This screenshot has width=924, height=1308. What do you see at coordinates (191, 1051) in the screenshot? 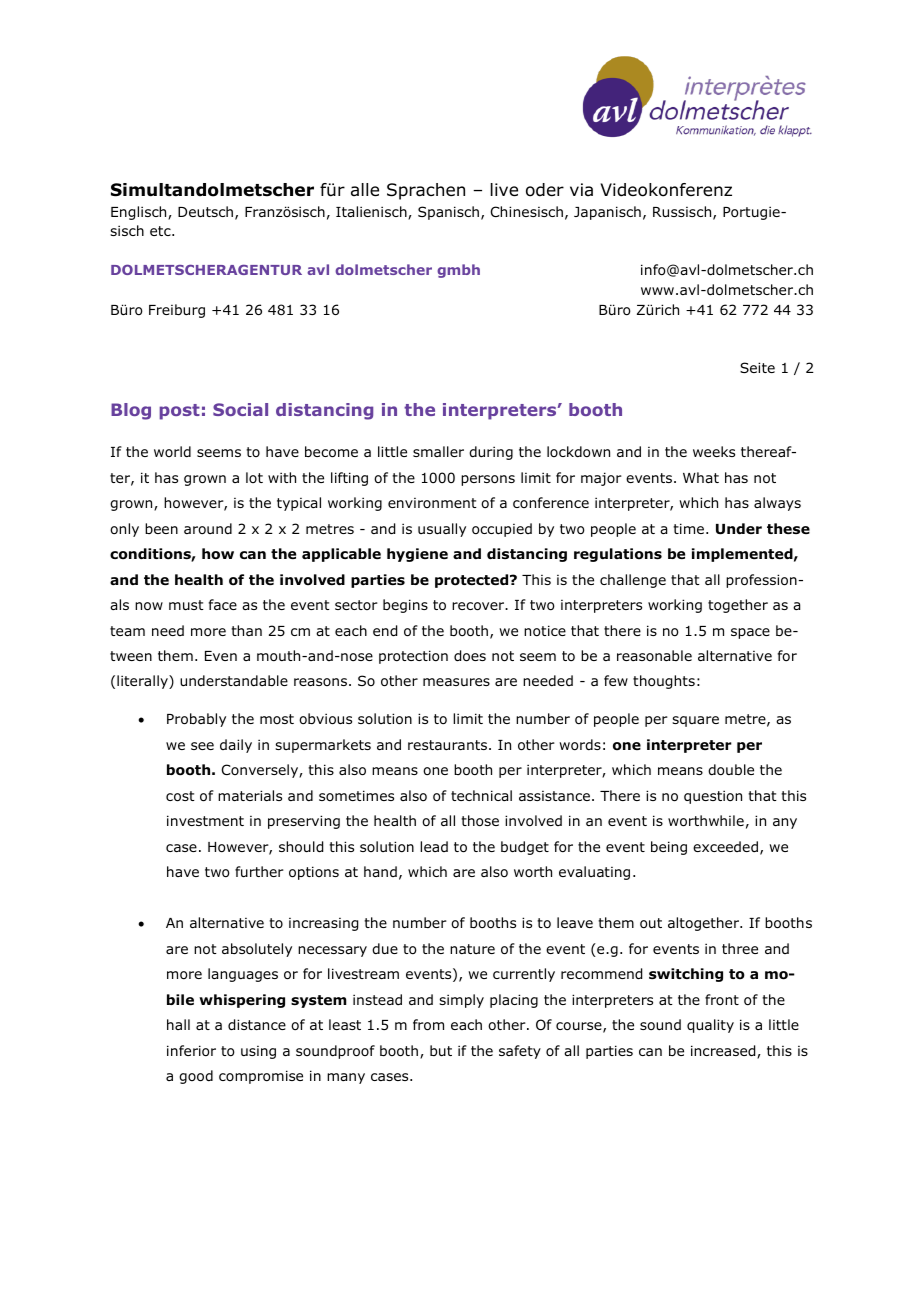
I see `inferior` at bounding box center [191, 1051].
